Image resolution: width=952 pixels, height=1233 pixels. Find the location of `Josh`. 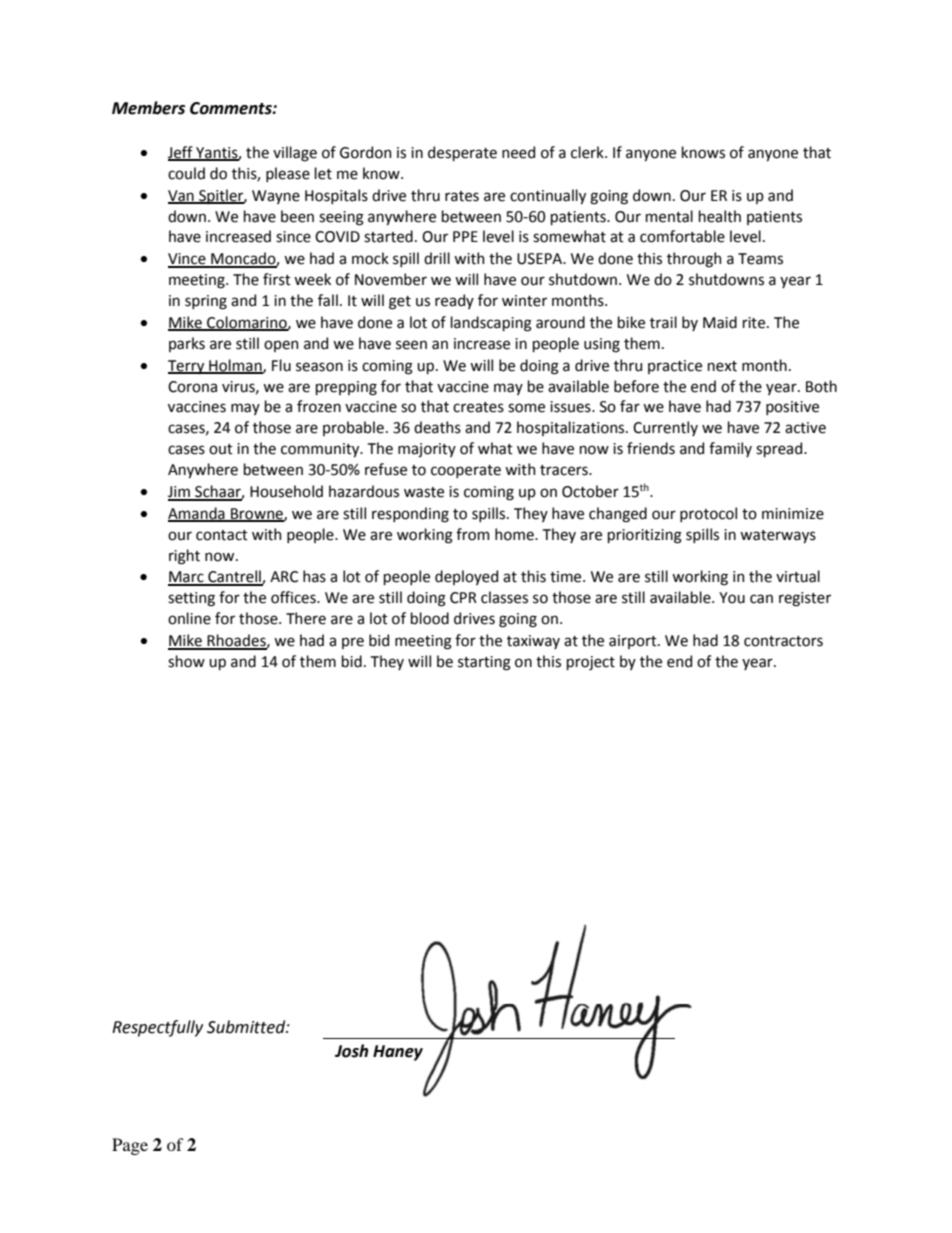

Josh is located at coordinates (351, 1051).
